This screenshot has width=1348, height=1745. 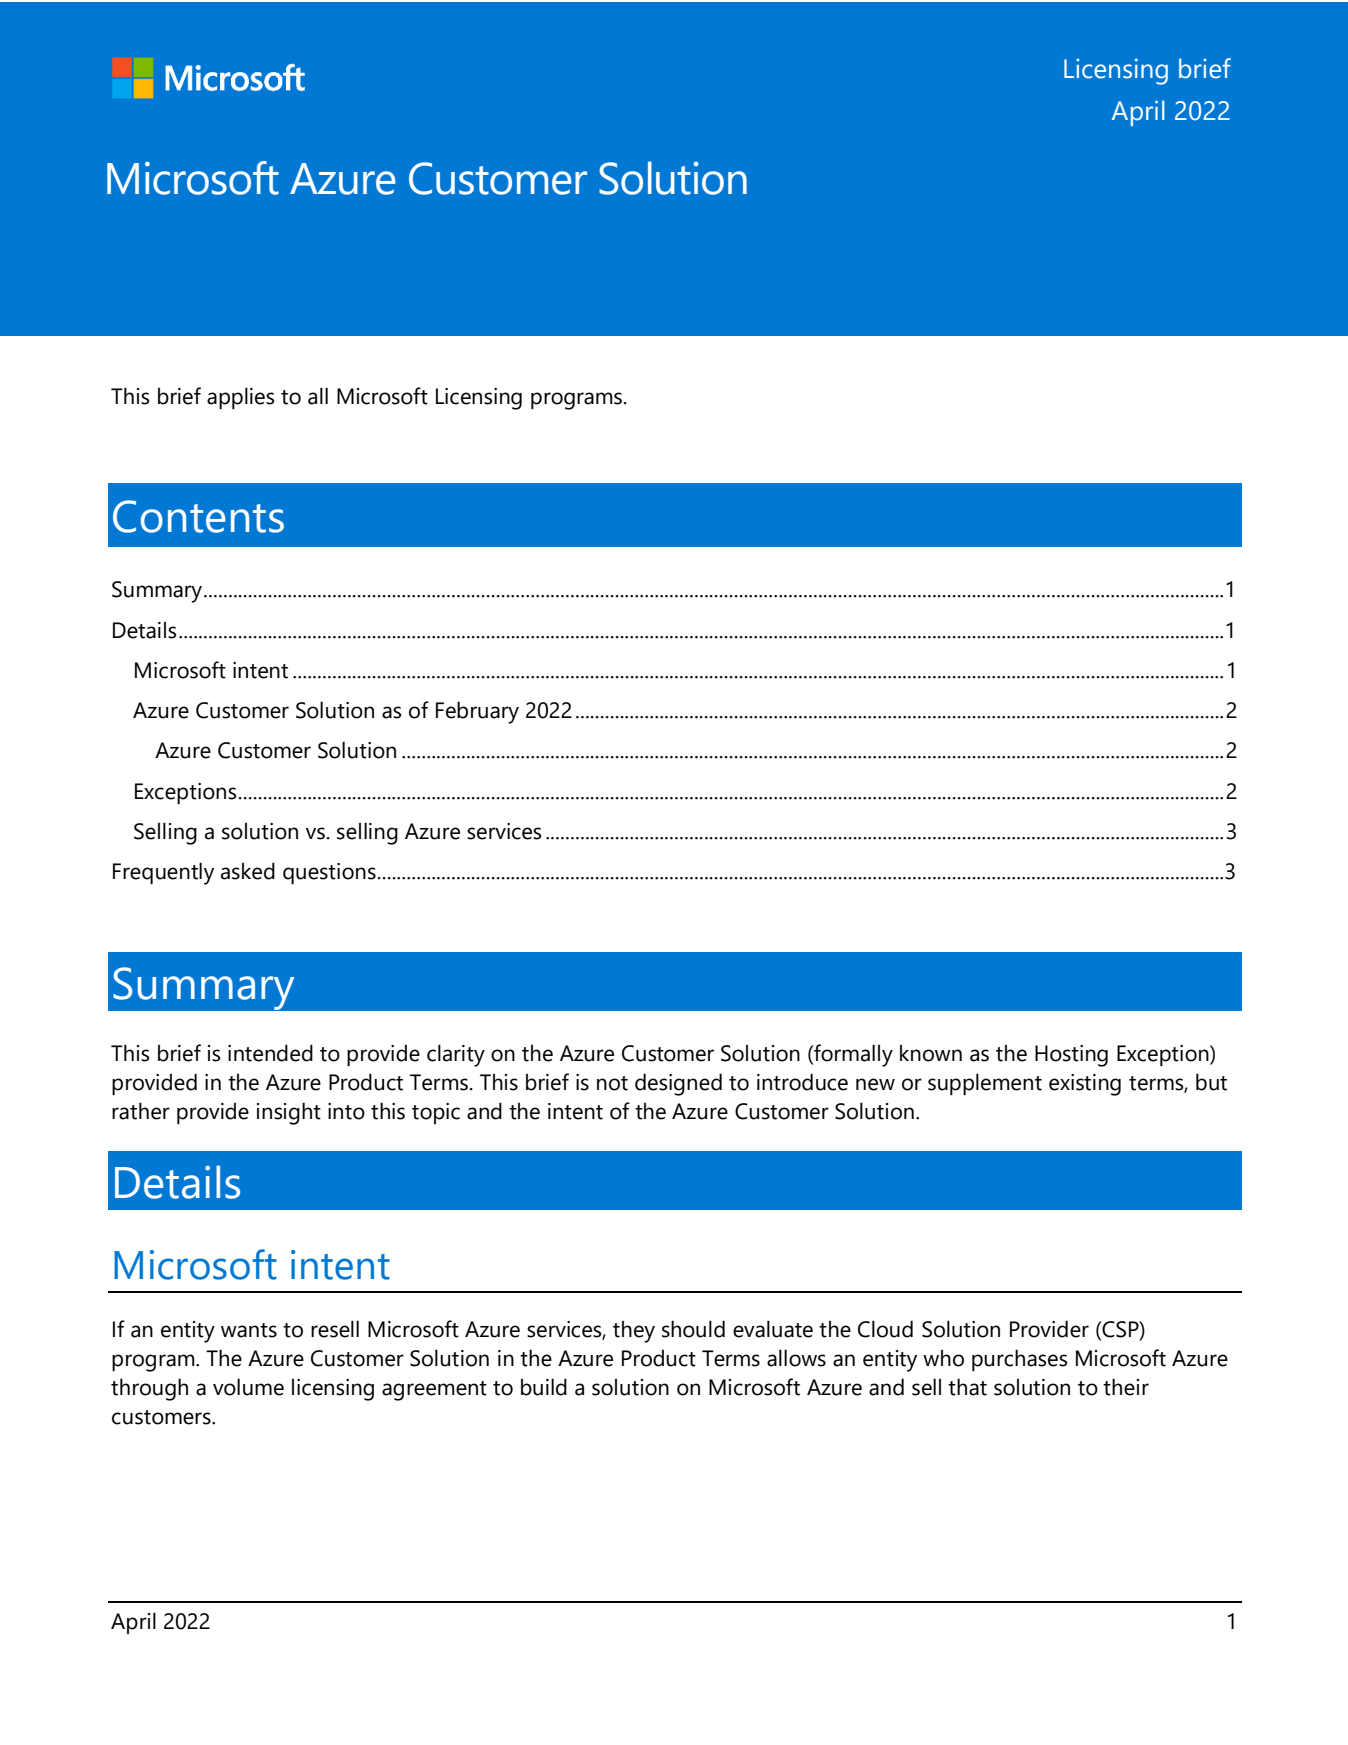 What do you see at coordinates (270, 1053) in the screenshot?
I see `intended` at bounding box center [270, 1053].
